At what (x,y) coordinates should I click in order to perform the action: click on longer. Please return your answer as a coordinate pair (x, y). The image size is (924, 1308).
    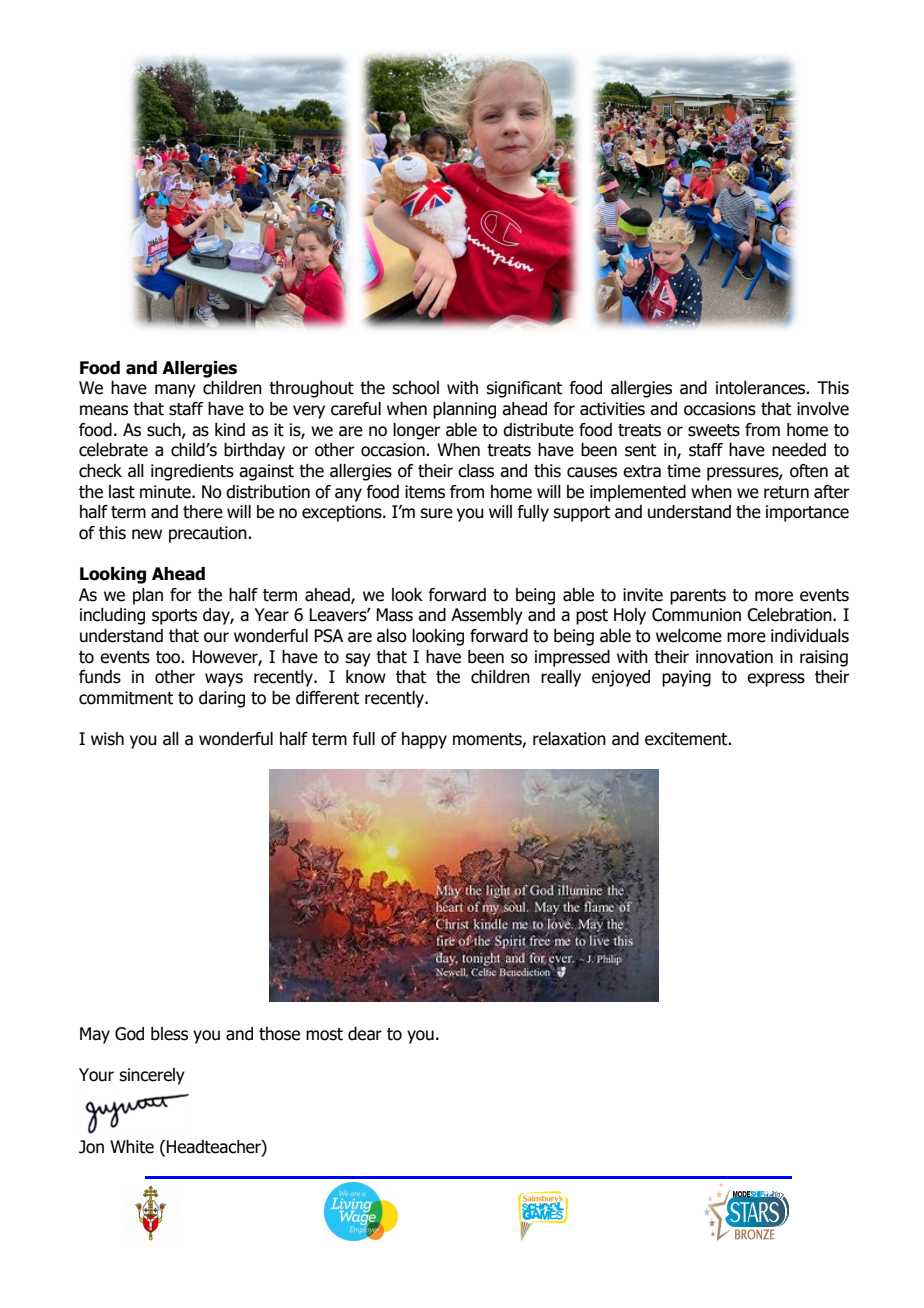
    Looking at the image, I should click on (417, 431).
